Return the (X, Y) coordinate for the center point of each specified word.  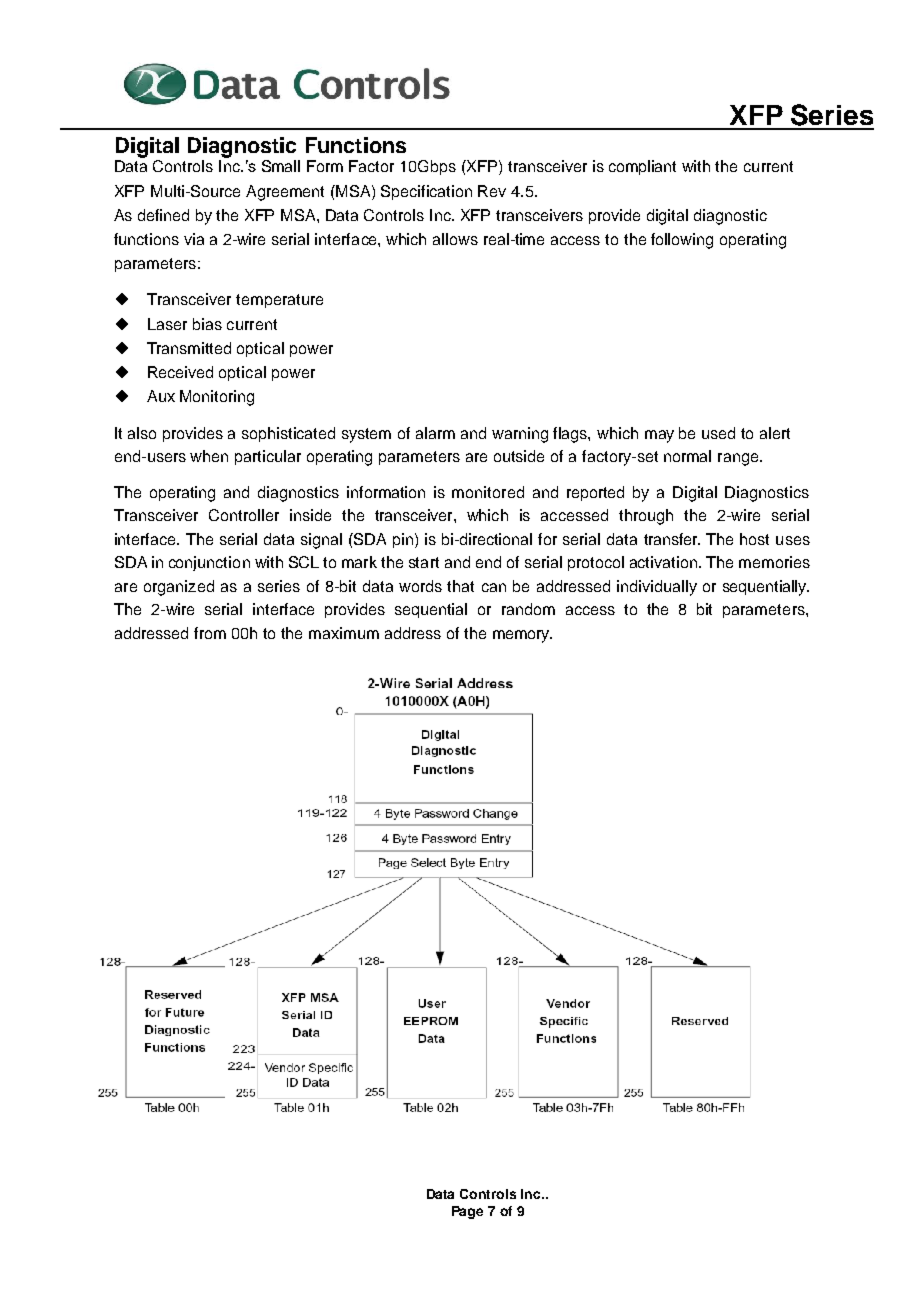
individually (657, 588)
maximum (344, 633)
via (194, 239)
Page (467, 1212)
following (682, 241)
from (210, 633)
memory (522, 636)
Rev (492, 191)
